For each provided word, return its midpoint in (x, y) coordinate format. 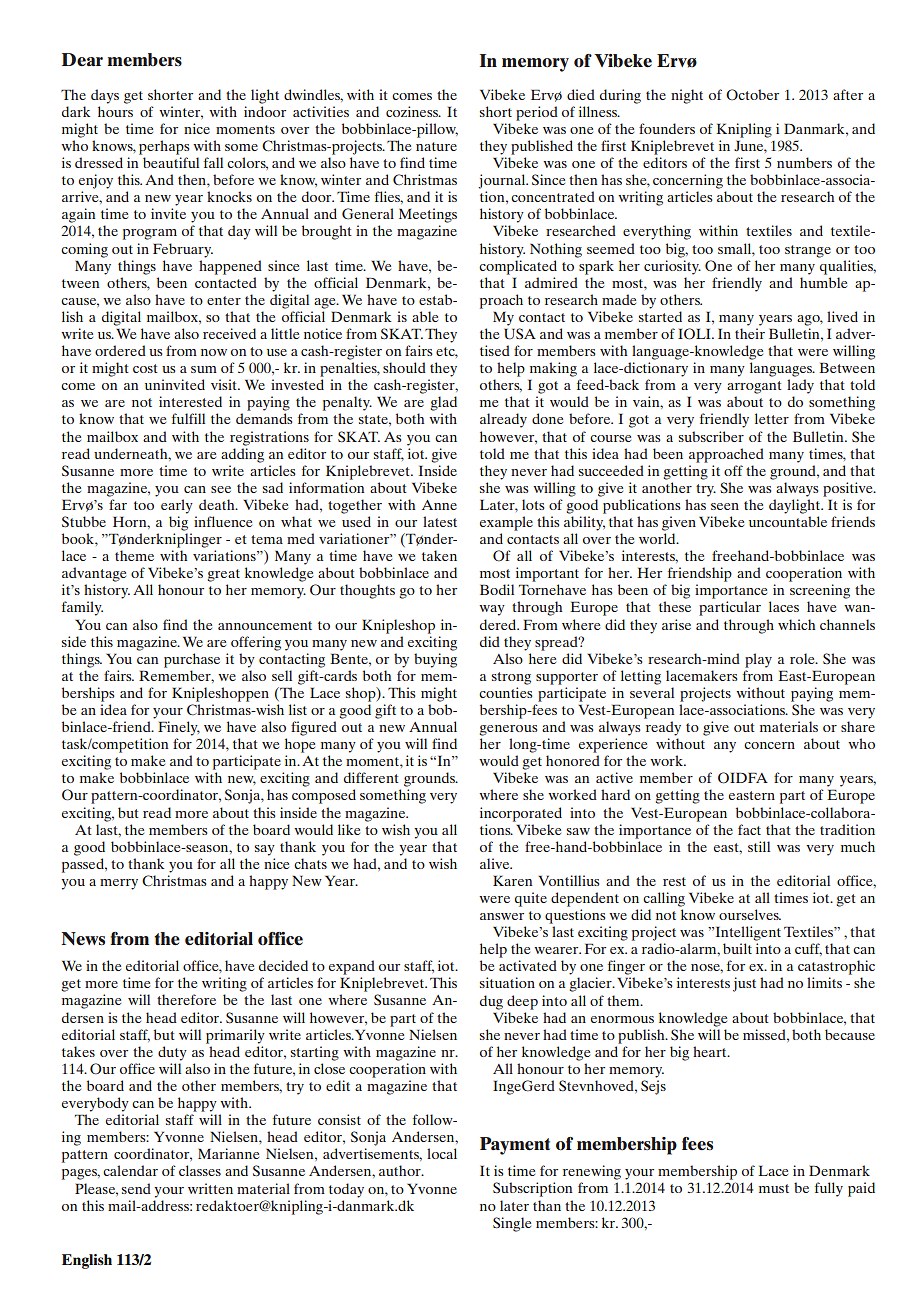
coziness (413, 111)
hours (115, 111)
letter (772, 418)
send (136, 1188)
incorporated (521, 814)
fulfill (188, 418)
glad (444, 403)
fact (749, 829)
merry (119, 884)
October (752, 95)
